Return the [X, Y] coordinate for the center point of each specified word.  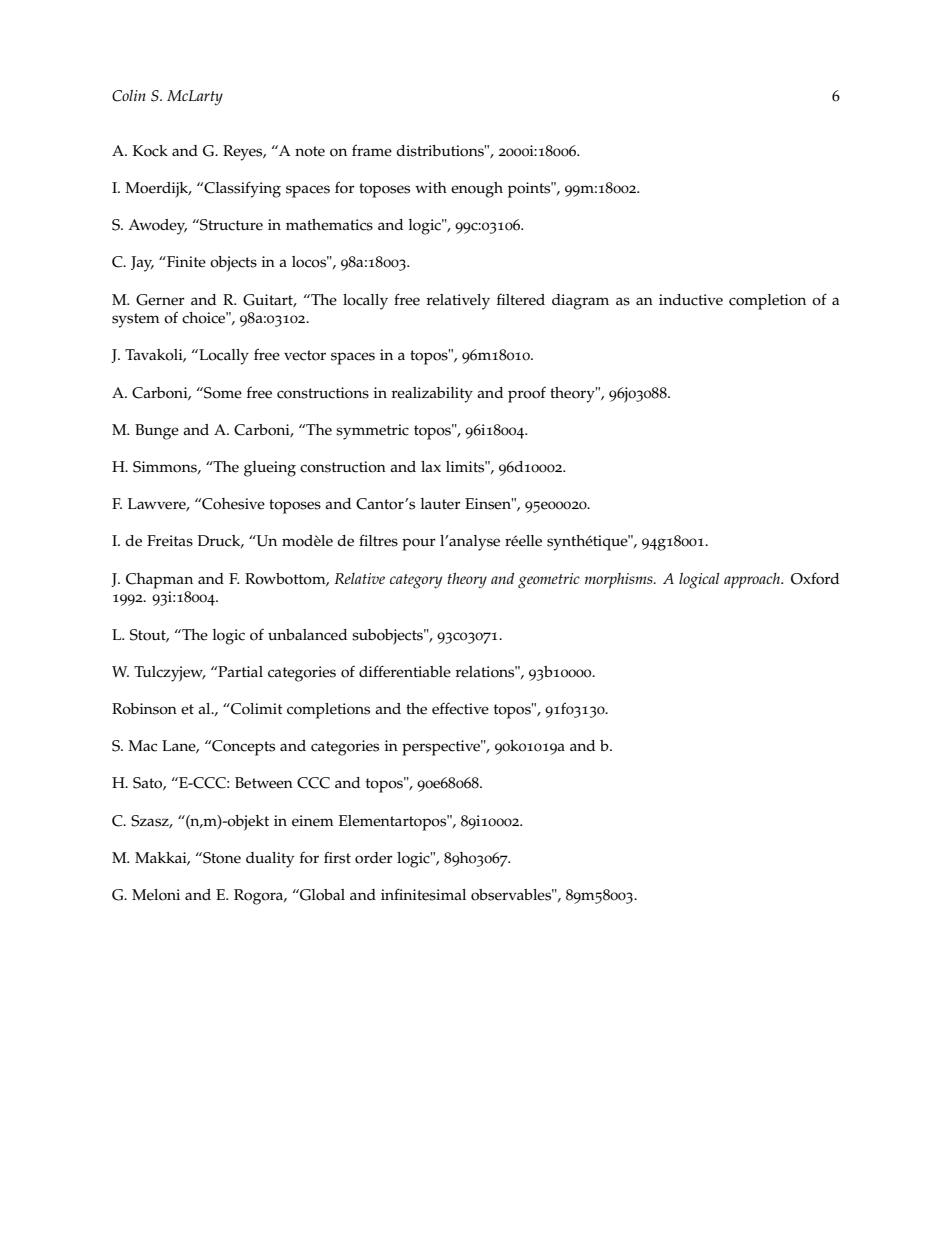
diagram [580, 302]
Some [222, 393]
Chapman [159, 581]
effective [460, 708]
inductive [691, 300]
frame [372, 150]
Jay [142, 264]
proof [527, 394]
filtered [521, 299]
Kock [150, 151]
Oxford [815, 578]
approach [753, 580]
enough [477, 190]
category [416, 581]
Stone [221, 858]
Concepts [242, 748]
